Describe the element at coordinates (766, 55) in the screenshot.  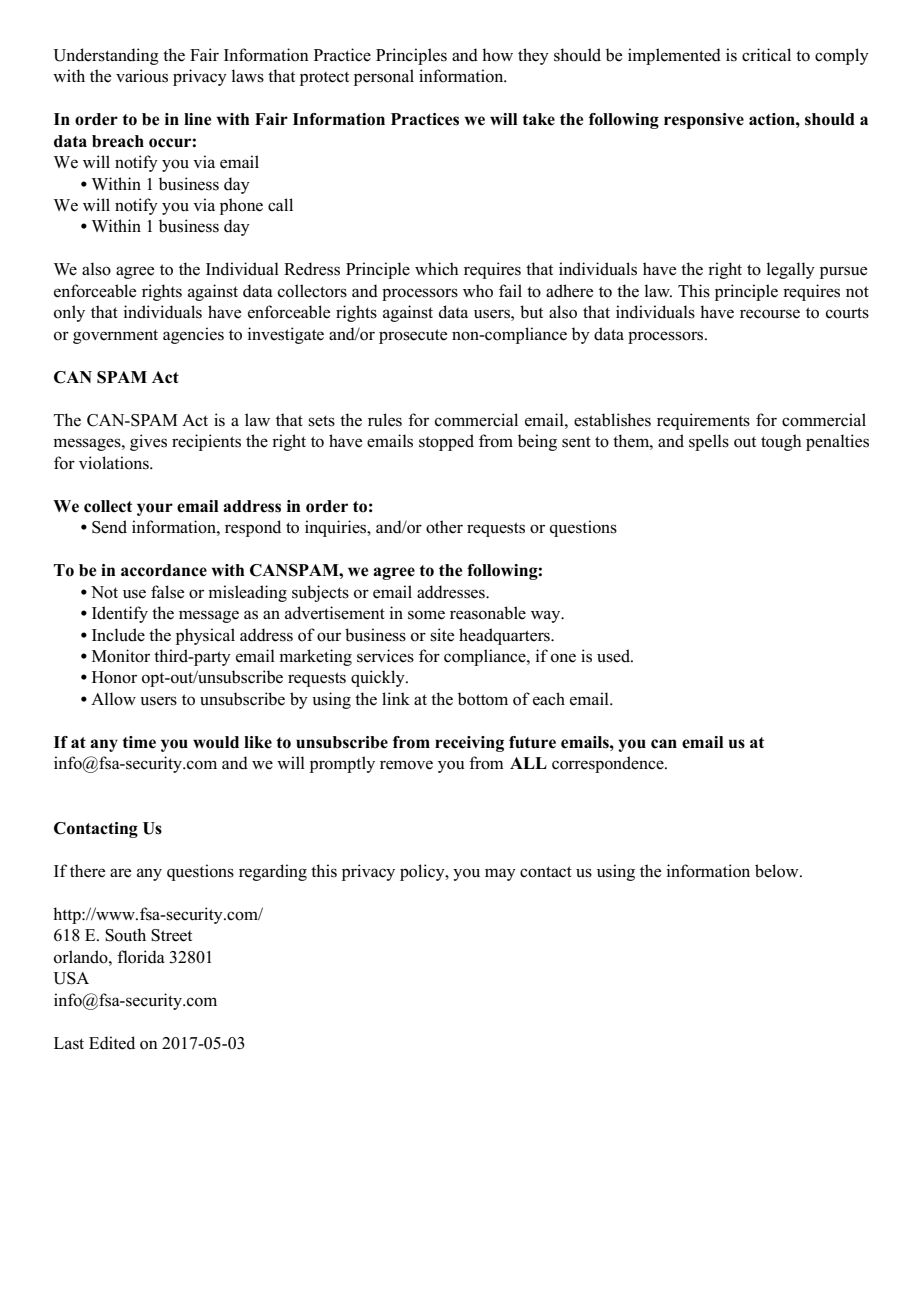
I see `critical` at that location.
